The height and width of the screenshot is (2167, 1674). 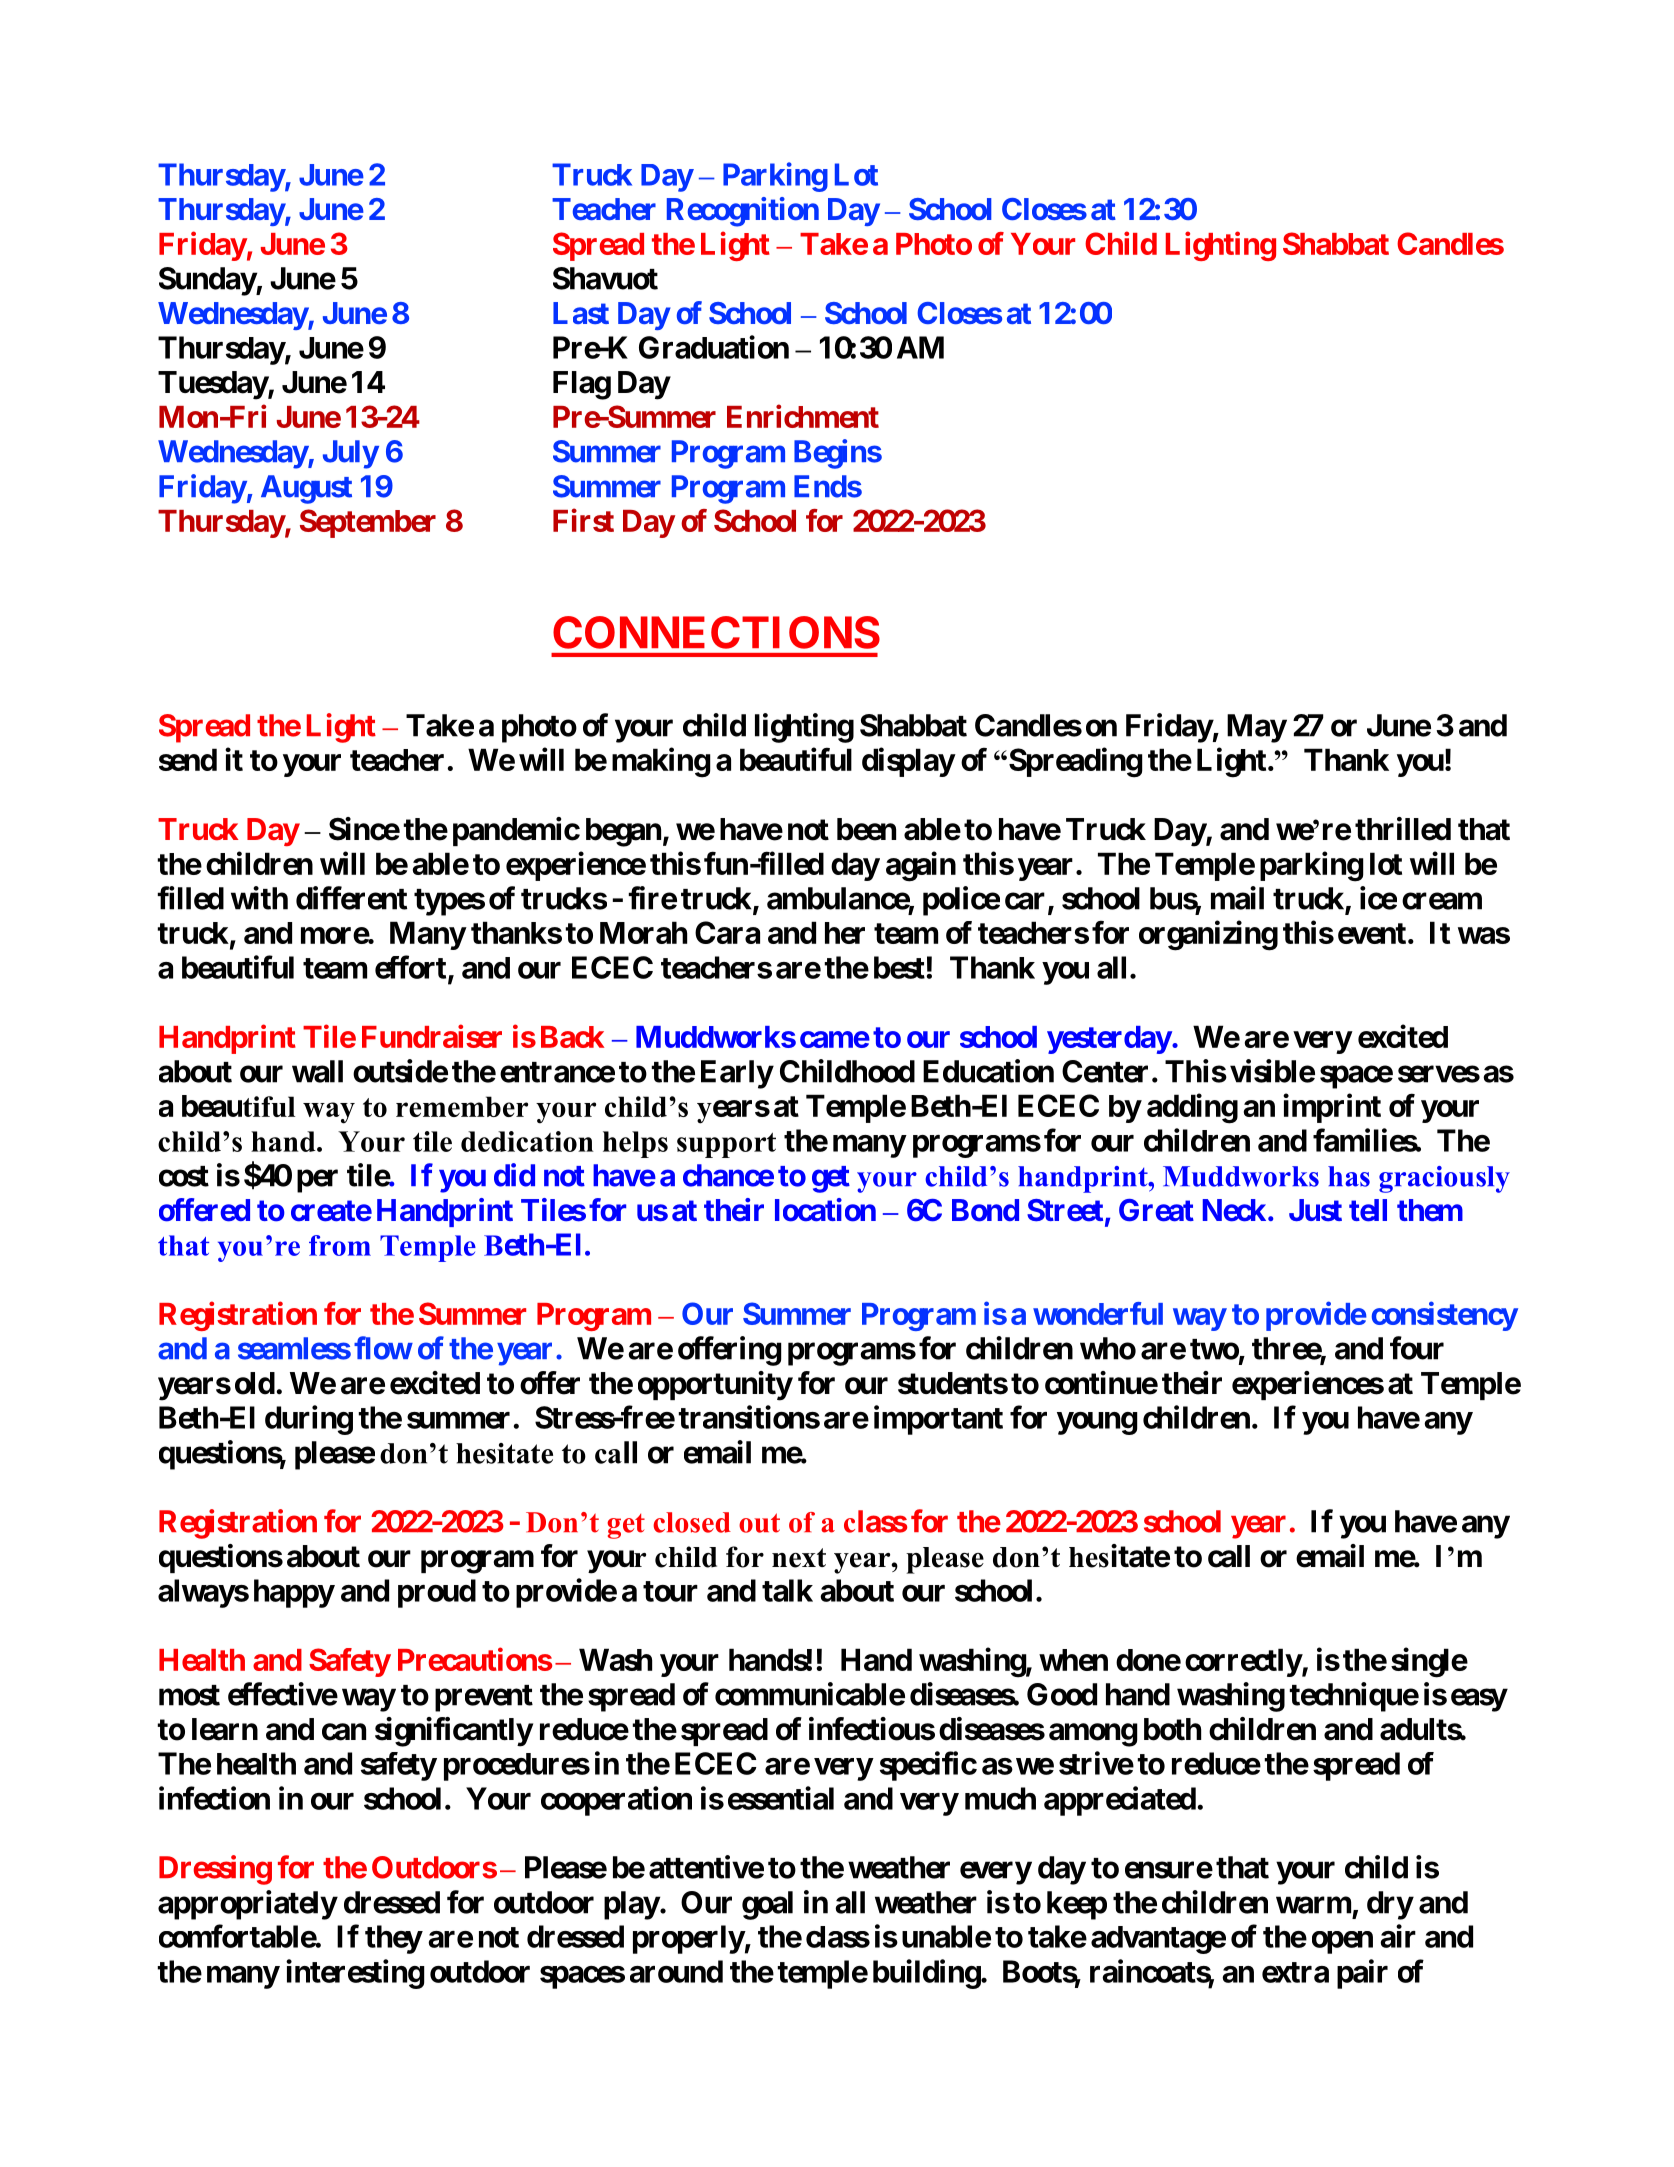 I want to click on goal, so click(x=767, y=1905).
